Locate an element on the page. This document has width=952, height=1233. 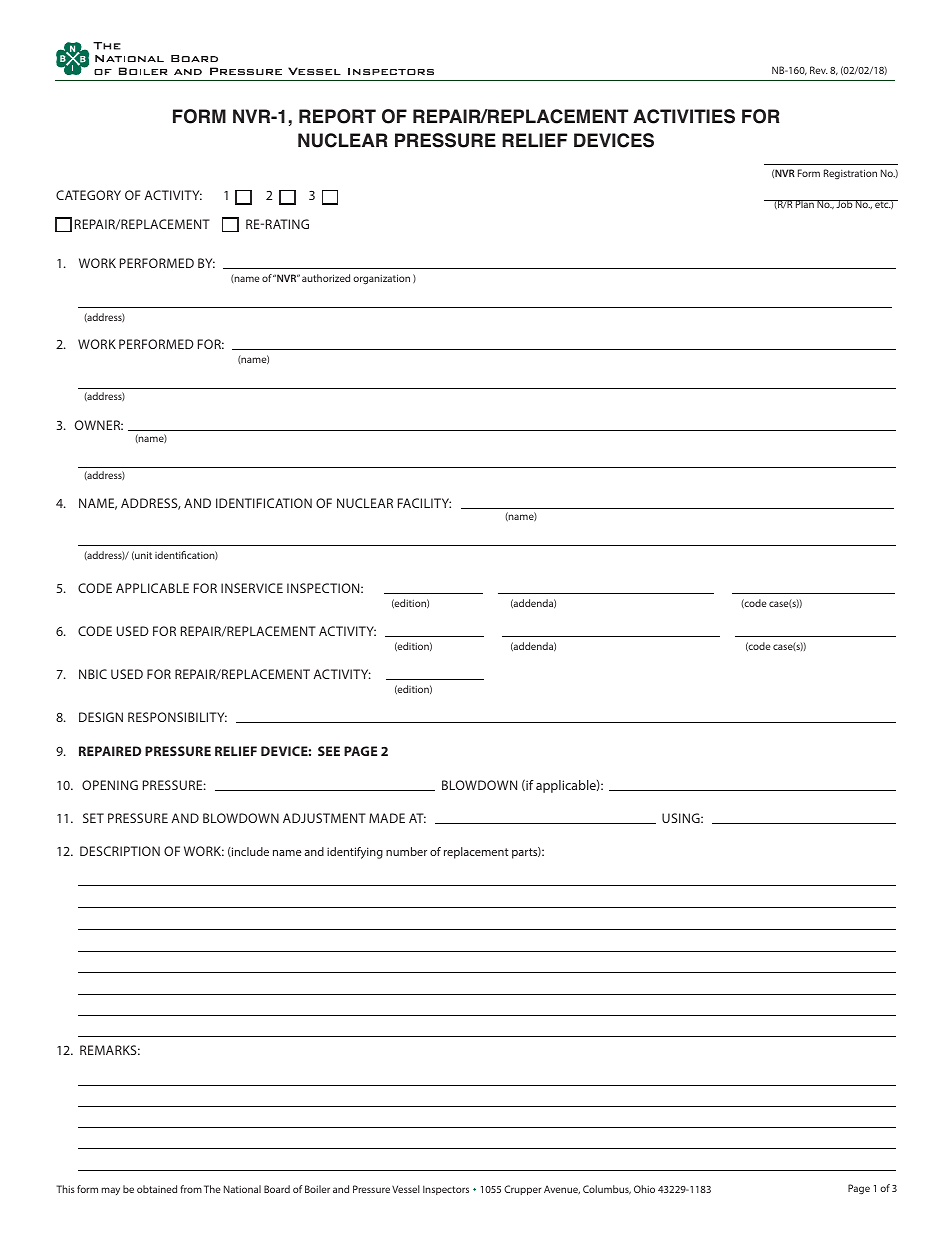
REPORT is located at coordinates (337, 116).
